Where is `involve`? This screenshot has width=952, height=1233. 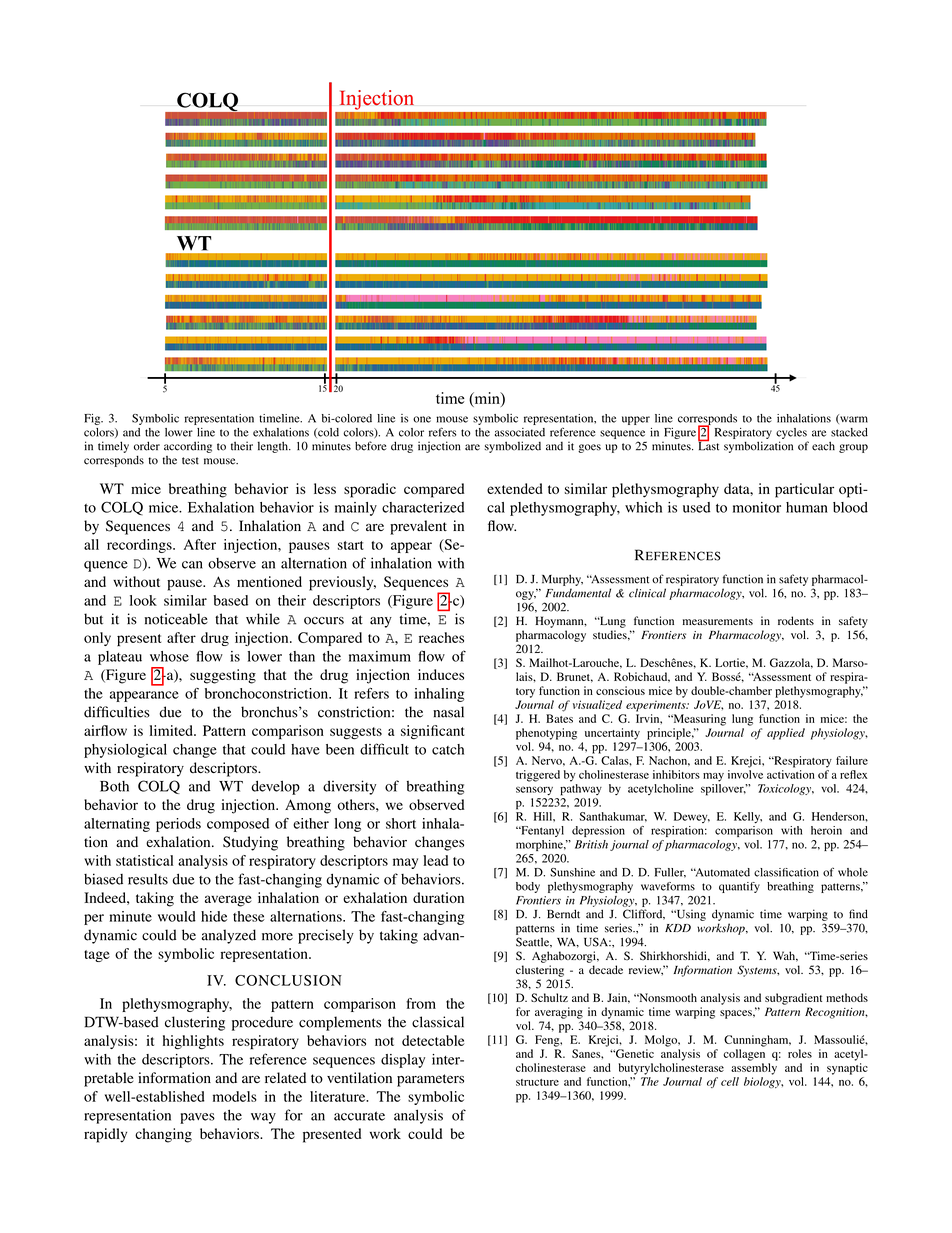 involve is located at coordinates (745, 774).
